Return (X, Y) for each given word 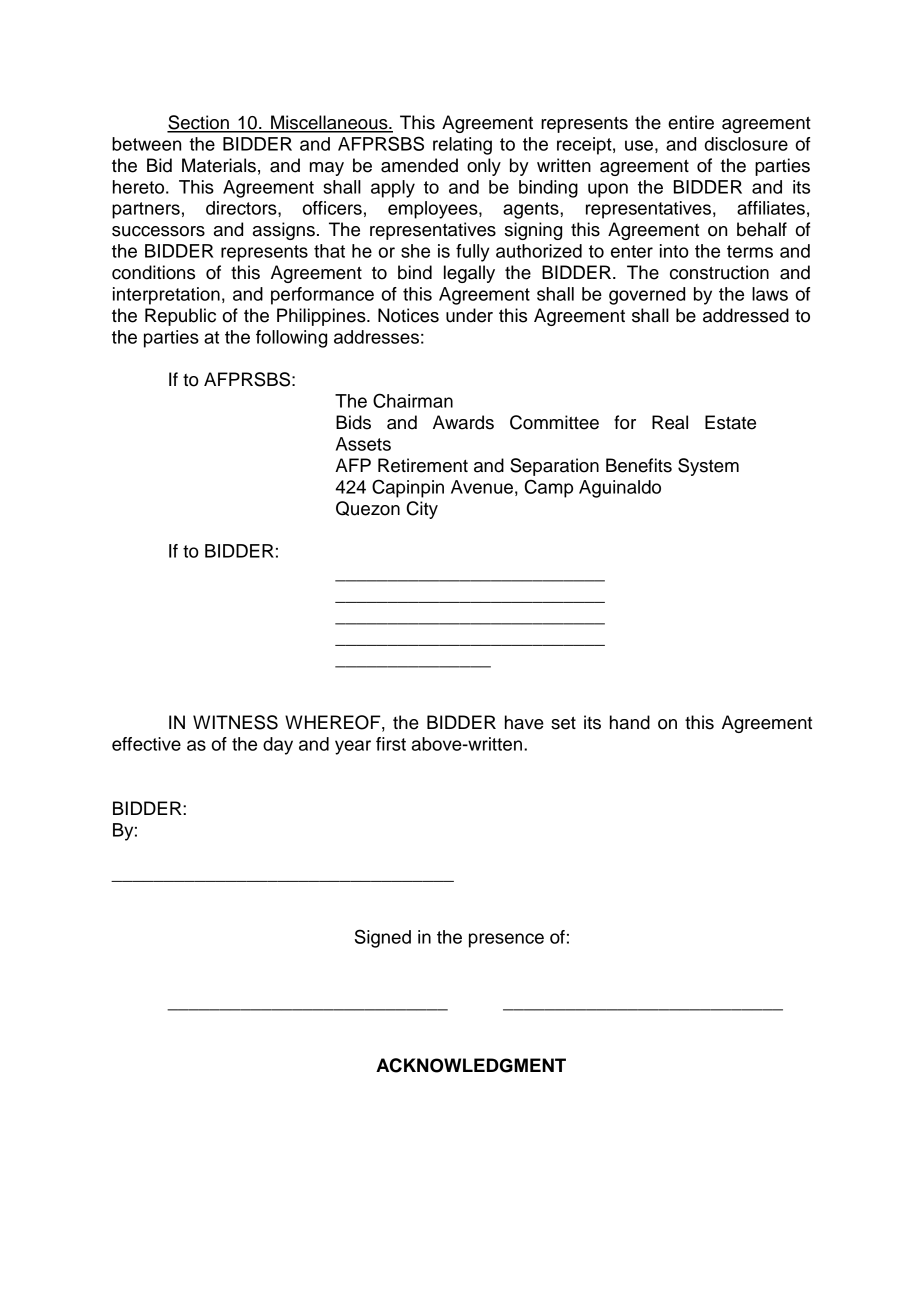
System (708, 467)
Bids (353, 422)
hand (630, 722)
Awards (463, 422)
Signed (383, 938)
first (391, 744)
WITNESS (235, 722)
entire (691, 122)
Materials (219, 165)
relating (462, 146)
